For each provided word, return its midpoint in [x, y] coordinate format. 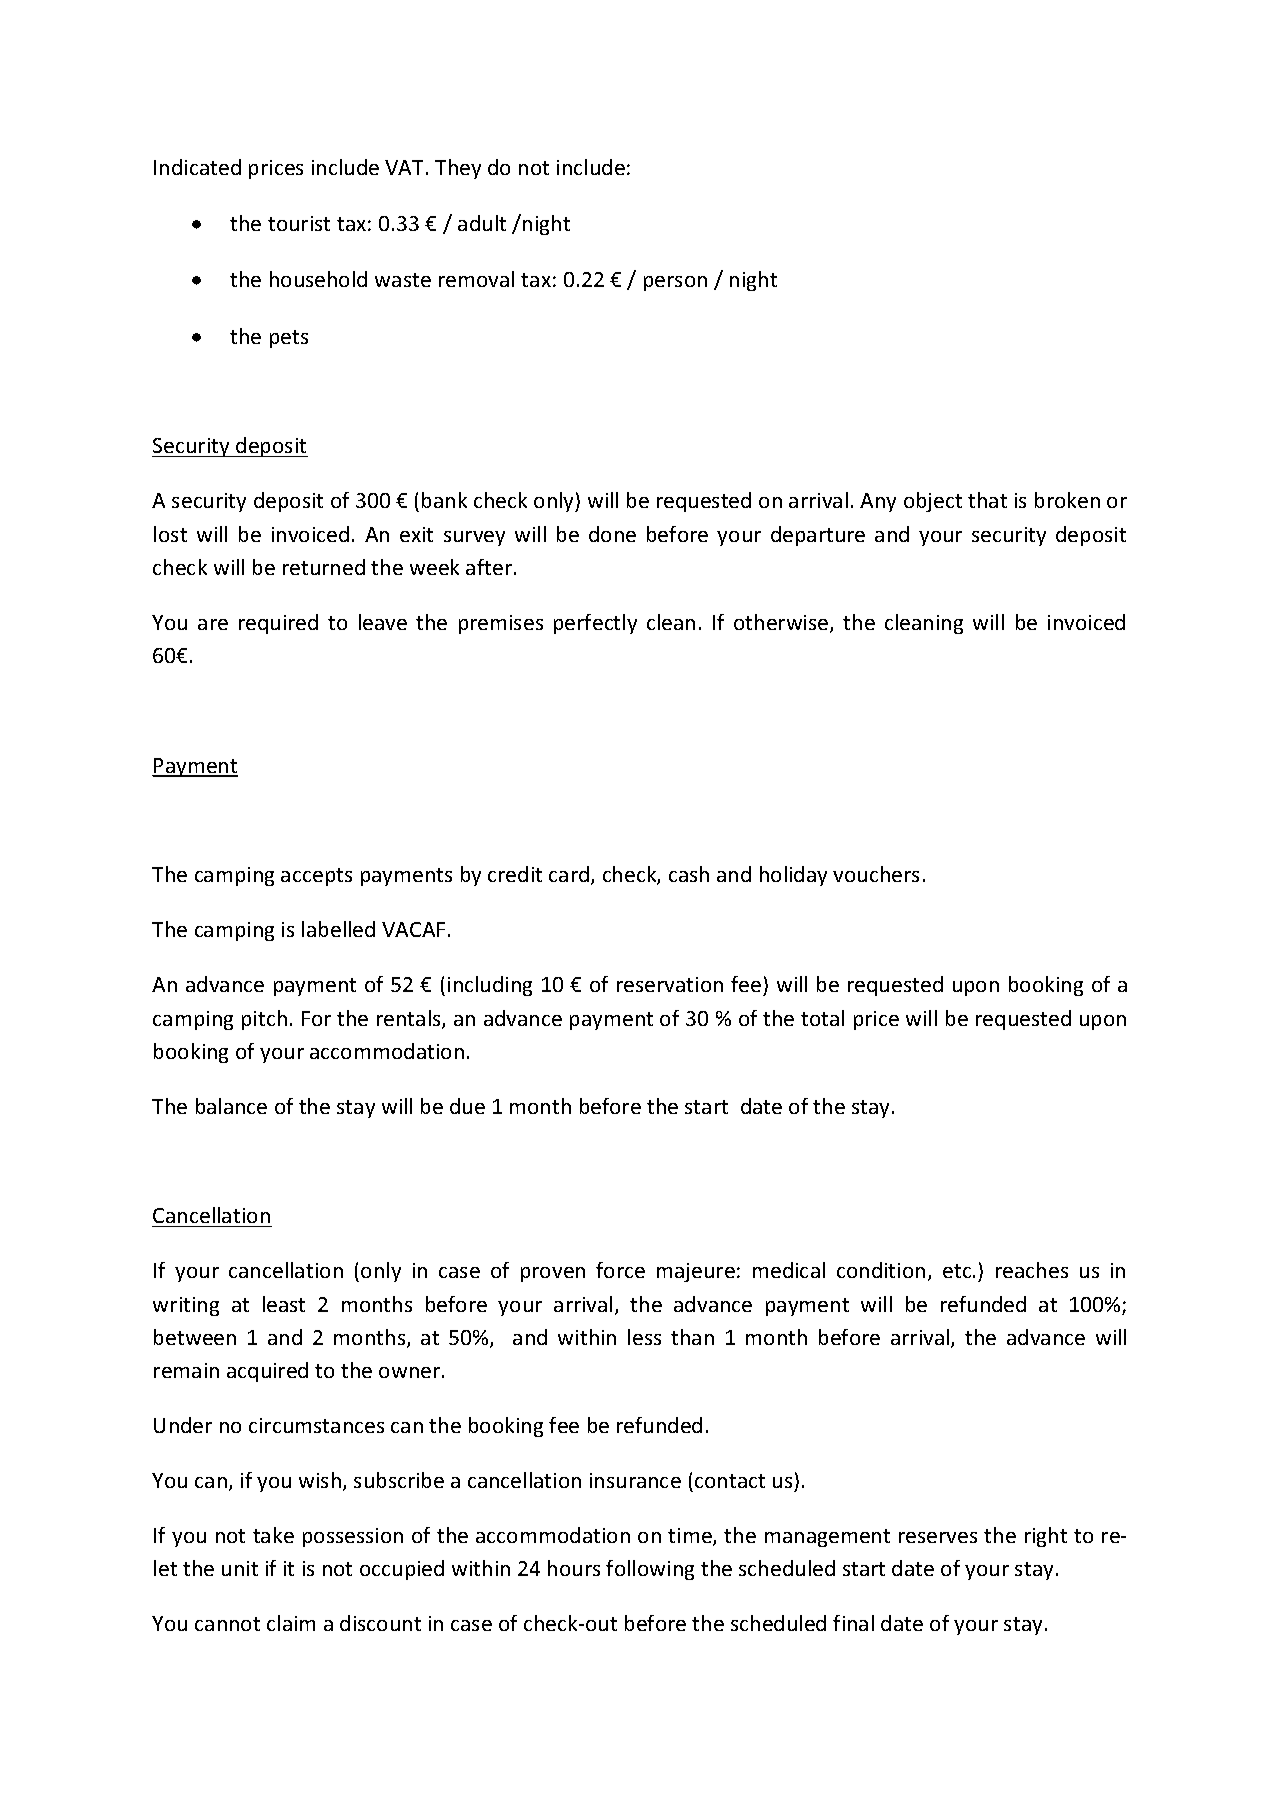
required [278, 624]
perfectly [595, 624]
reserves [938, 1537]
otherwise [782, 623]
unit [240, 1568]
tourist [299, 223]
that [987, 500]
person [675, 283]
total [822, 1018]
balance [231, 1106]
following [650, 1570]
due [467, 1106]
